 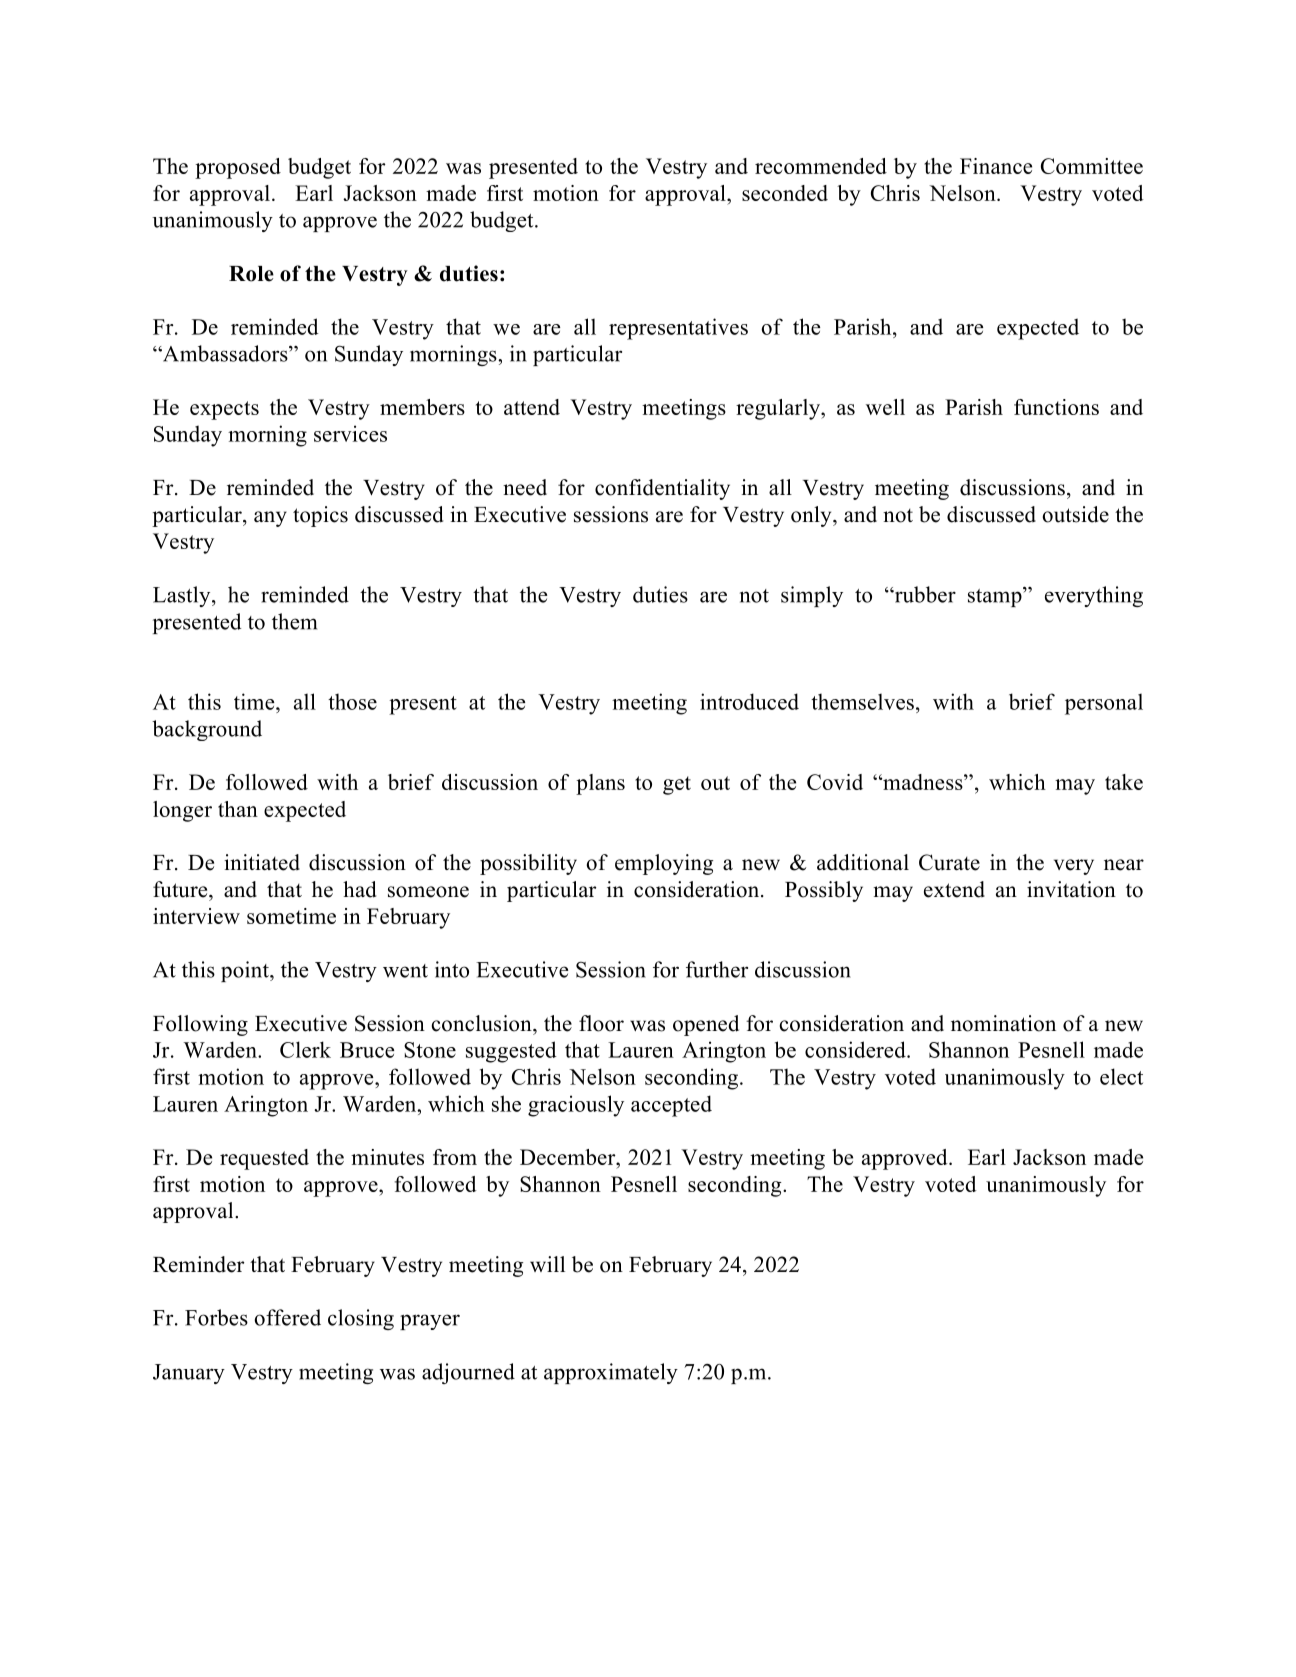 What do you see at coordinates (1121, 1076) in the image?
I see `elect` at bounding box center [1121, 1076].
